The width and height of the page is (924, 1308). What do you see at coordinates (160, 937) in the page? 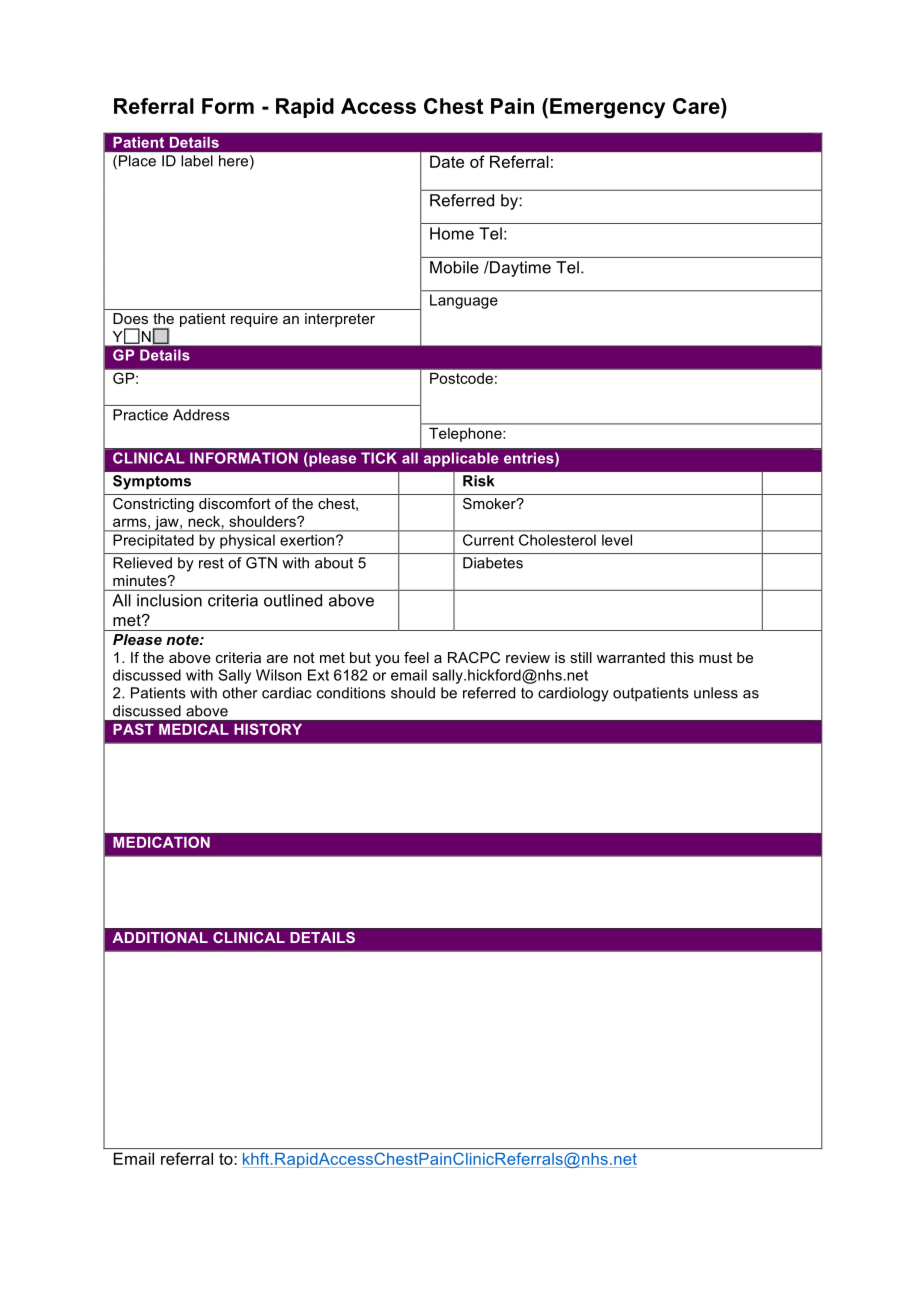
I see `ADDITIONAL` at bounding box center [160, 937].
